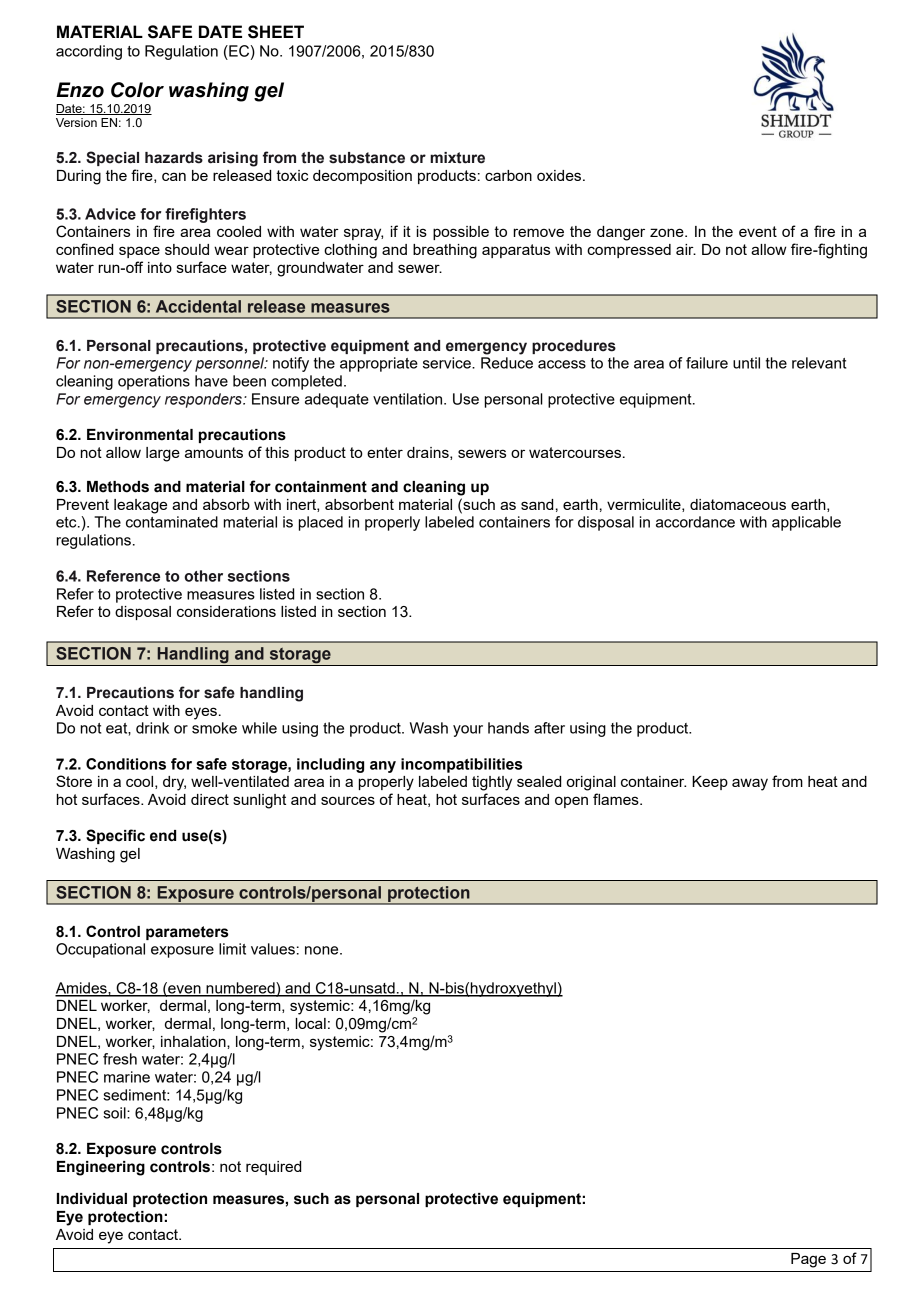 The image size is (924, 1308). I want to click on parameters, so click(187, 933).
